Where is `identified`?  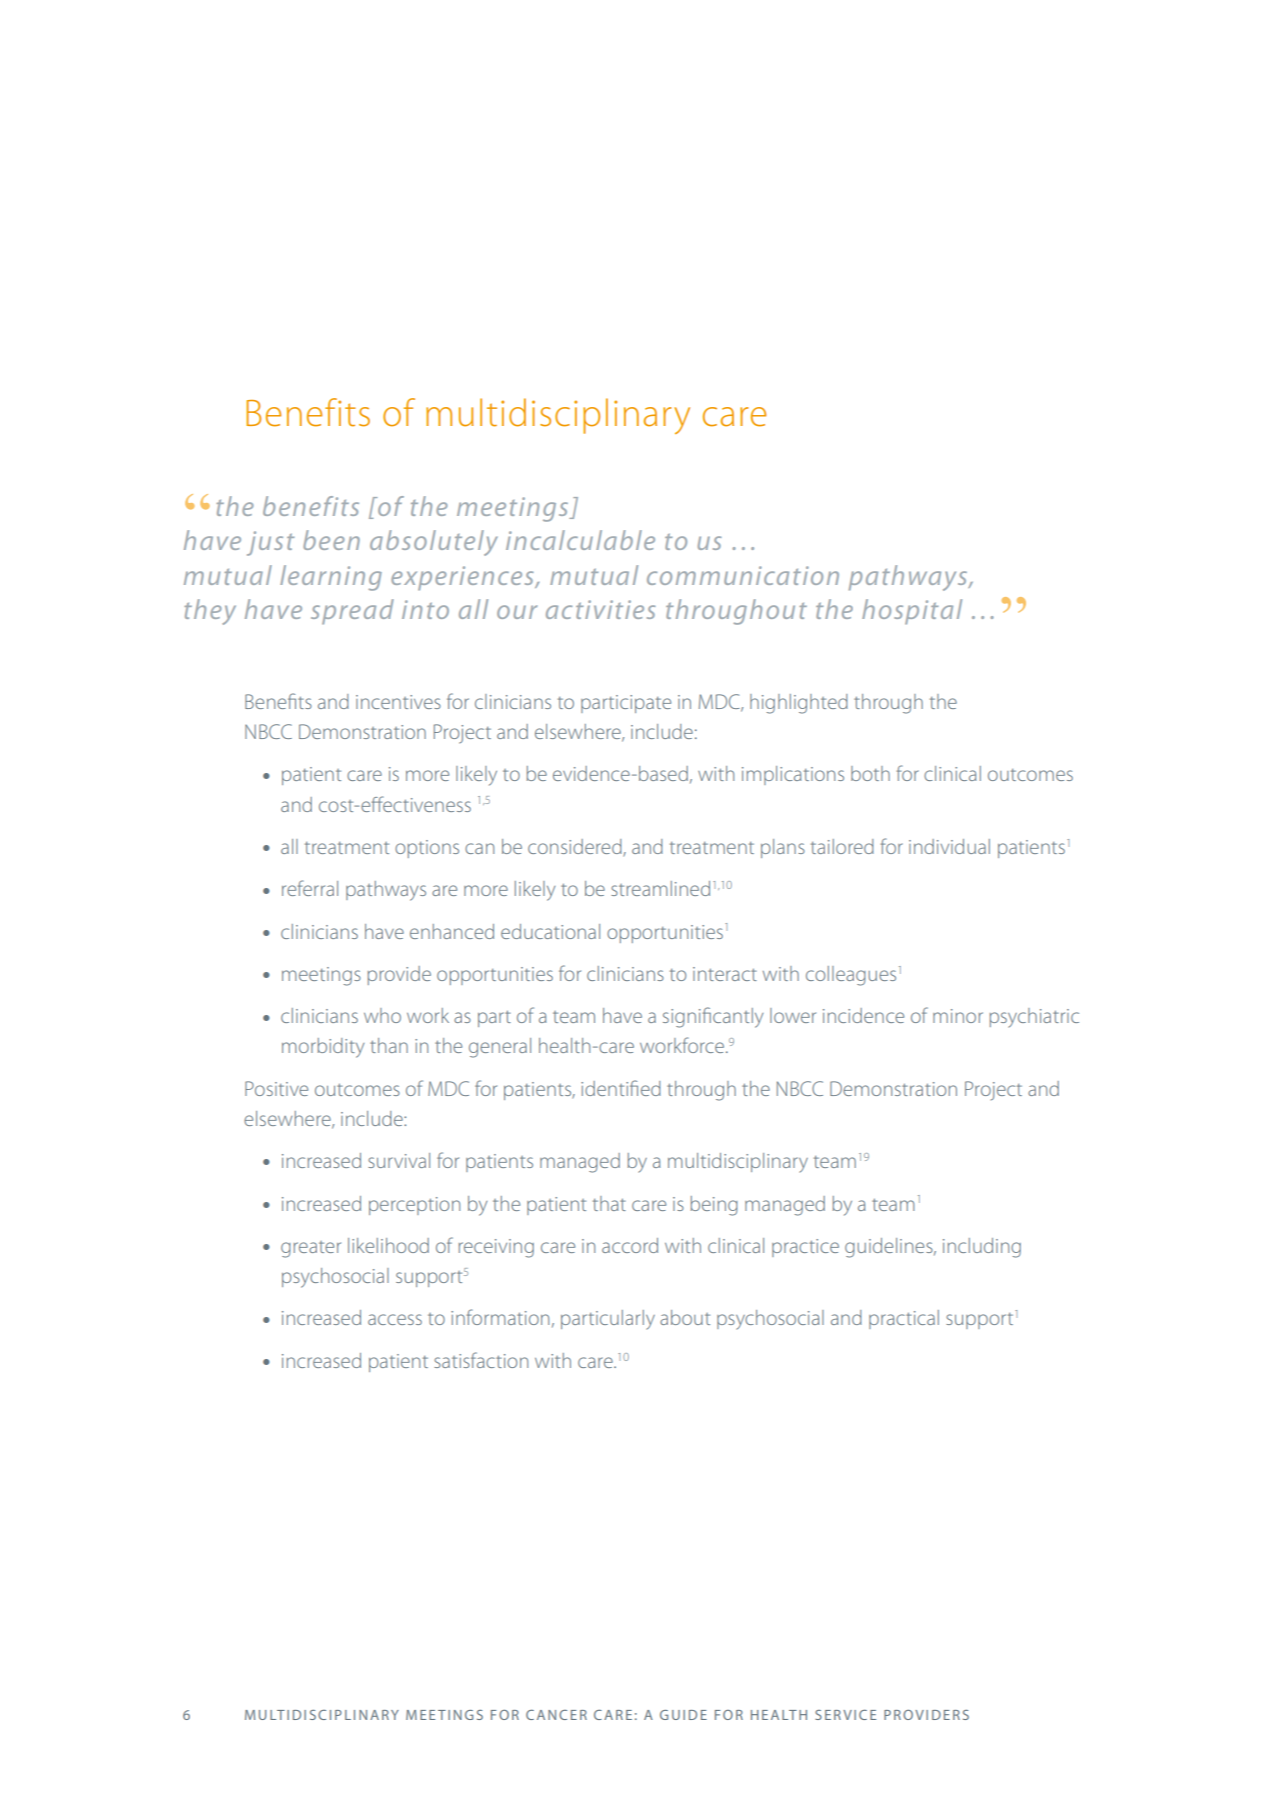 identified is located at coordinates (621, 1088).
